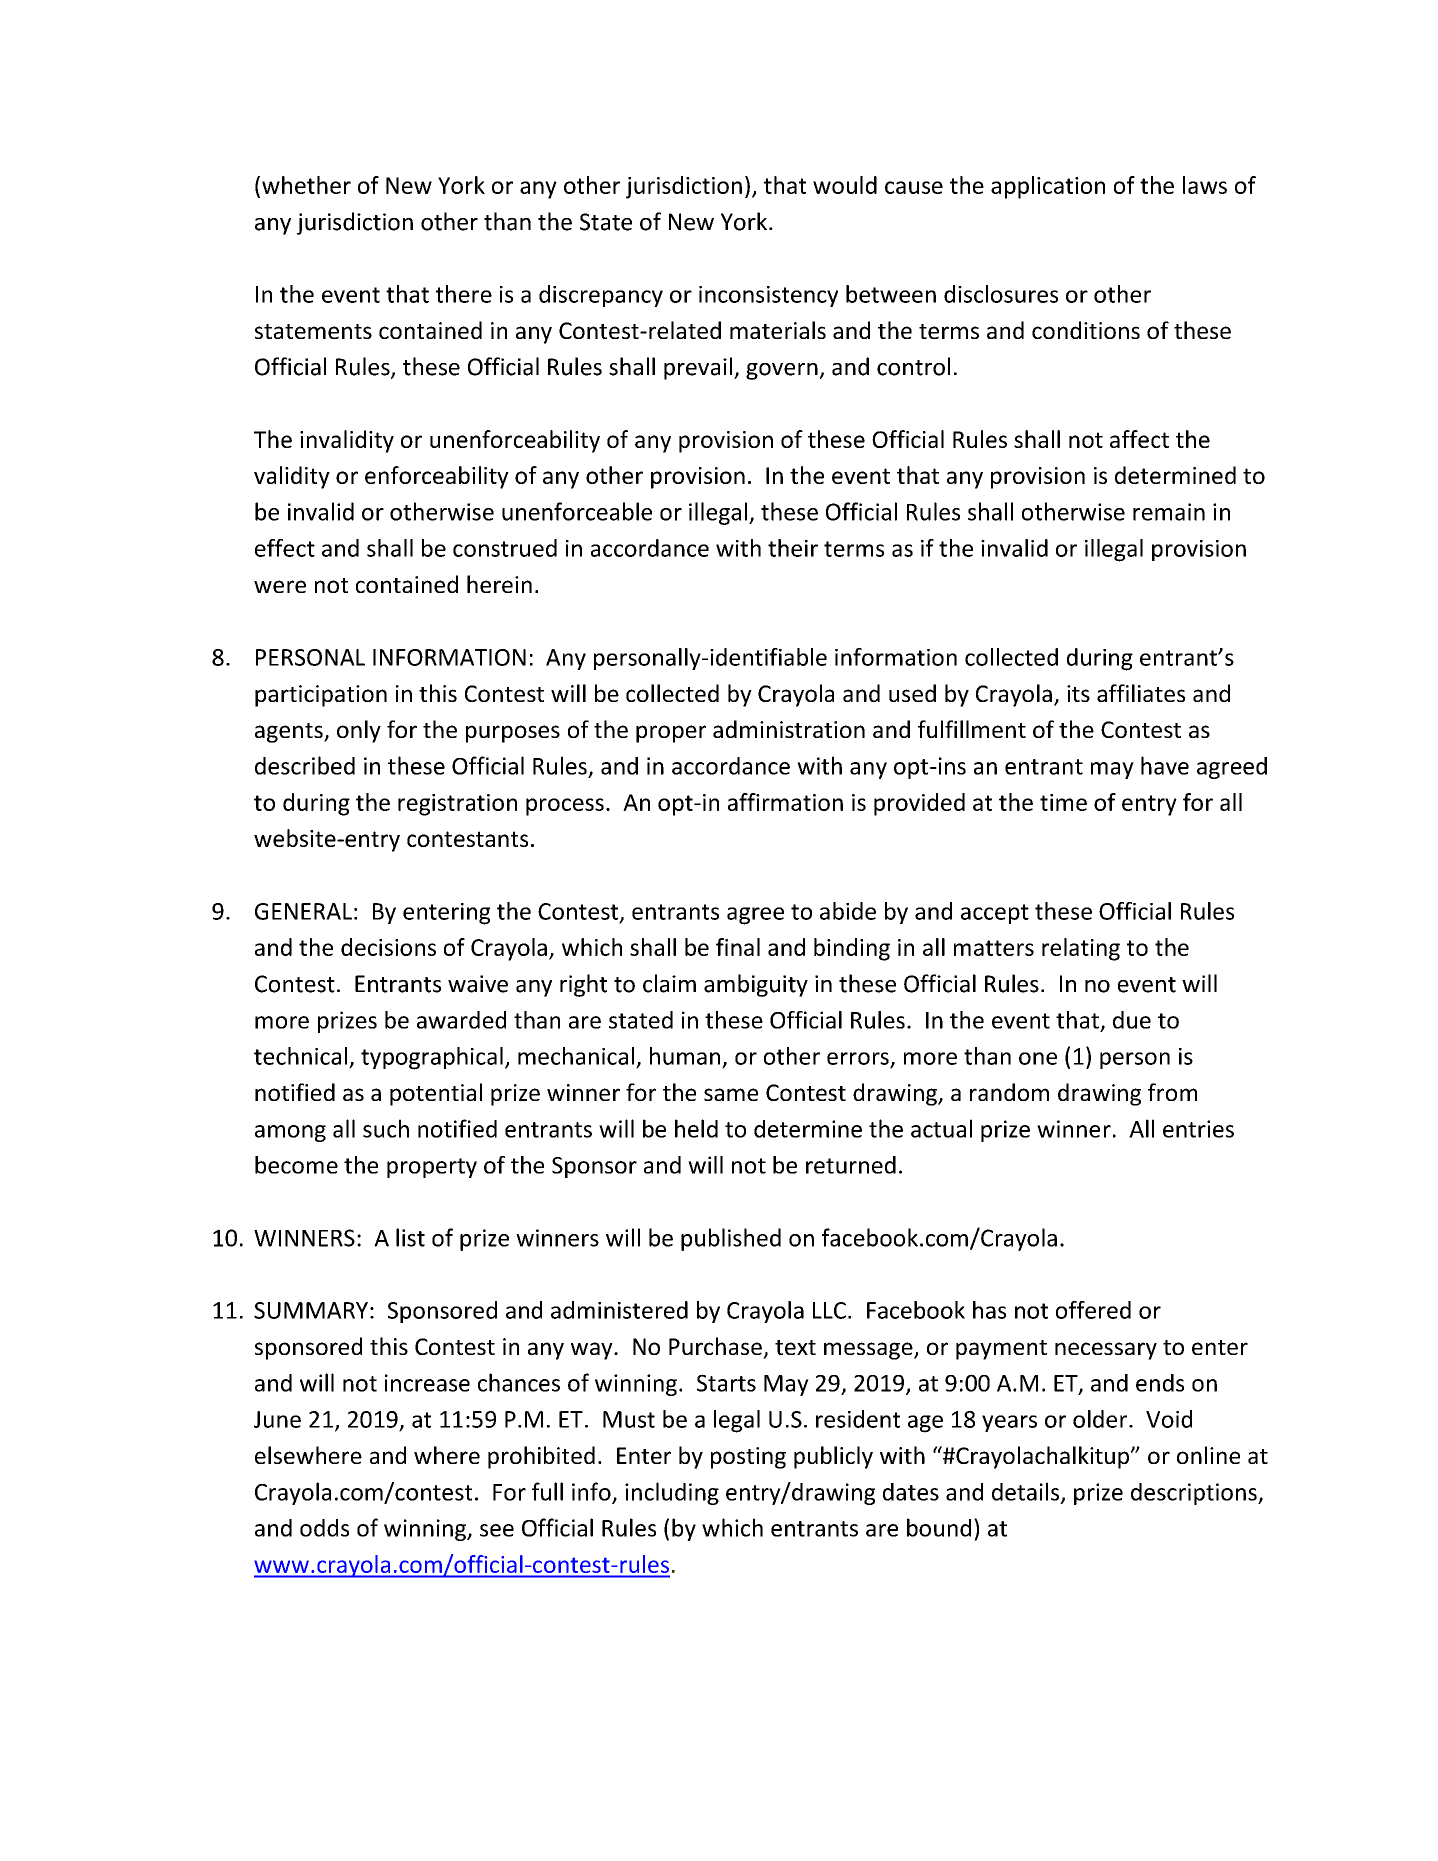 The height and width of the page is (1861, 1438). What do you see at coordinates (457, 805) in the page?
I see `registration` at bounding box center [457, 805].
